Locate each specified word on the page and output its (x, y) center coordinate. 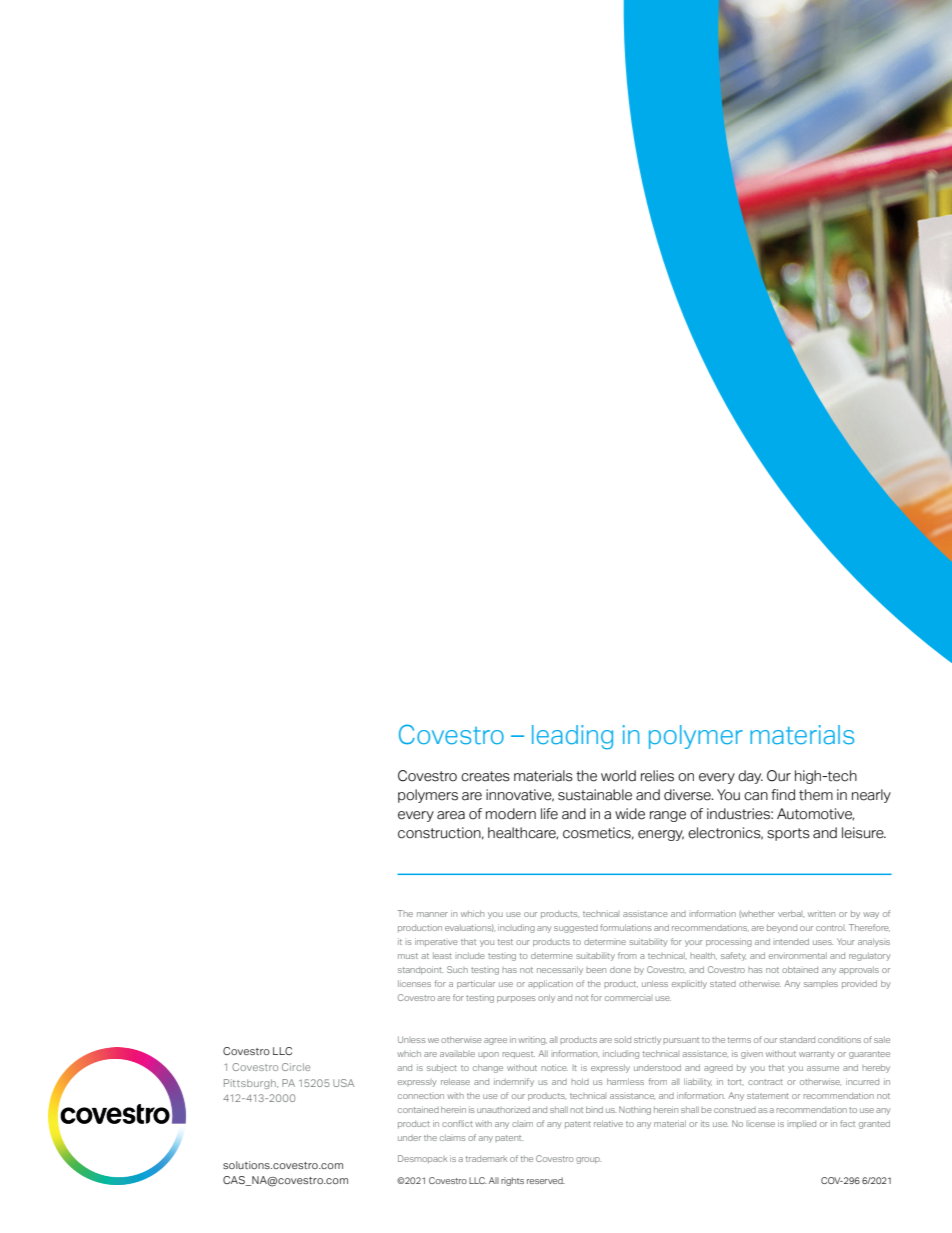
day (750, 777)
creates (485, 776)
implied (802, 1124)
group (588, 1160)
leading (572, 737)
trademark (486, 1159)
